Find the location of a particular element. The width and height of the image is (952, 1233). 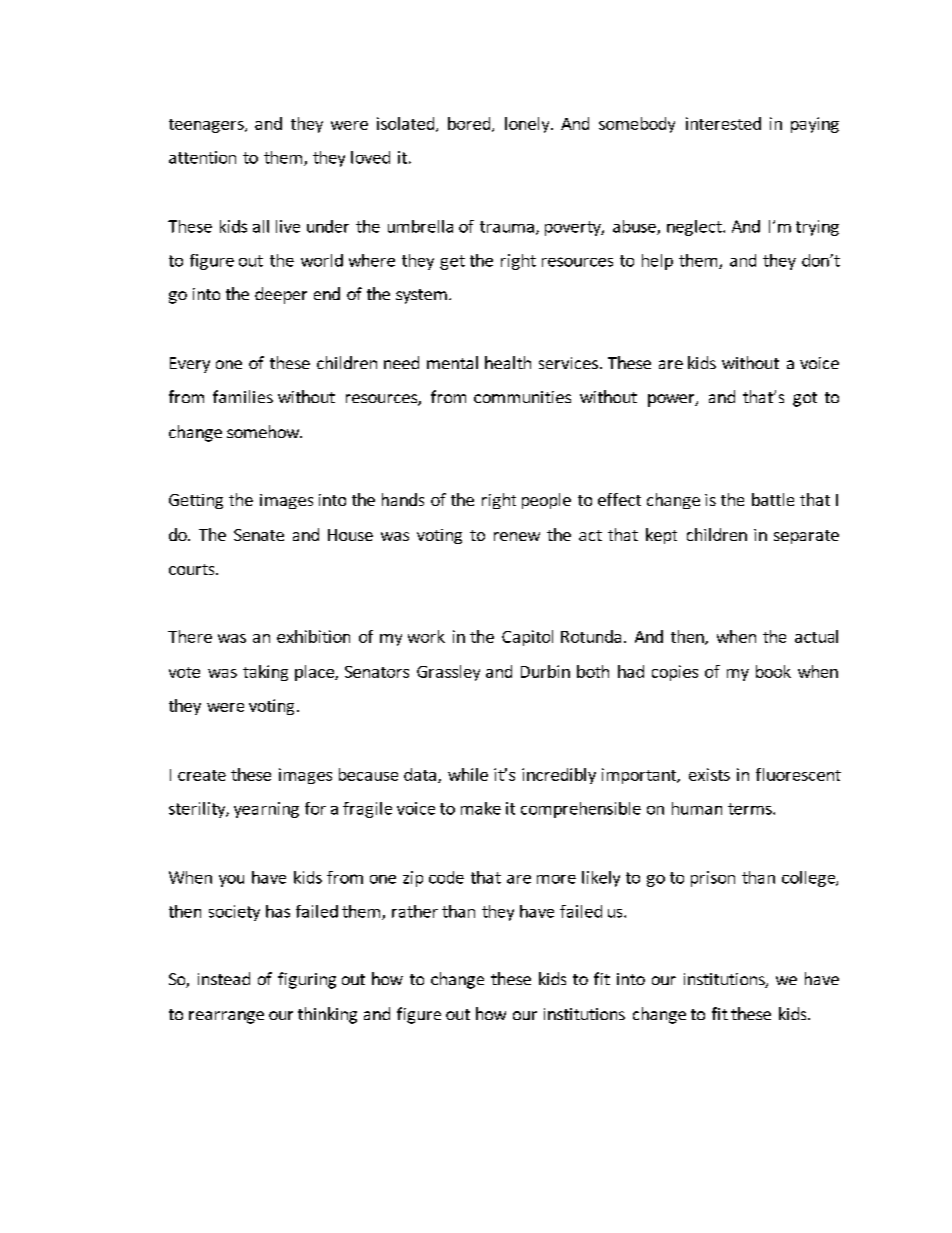

separate is located at coordinates (806, 537).
